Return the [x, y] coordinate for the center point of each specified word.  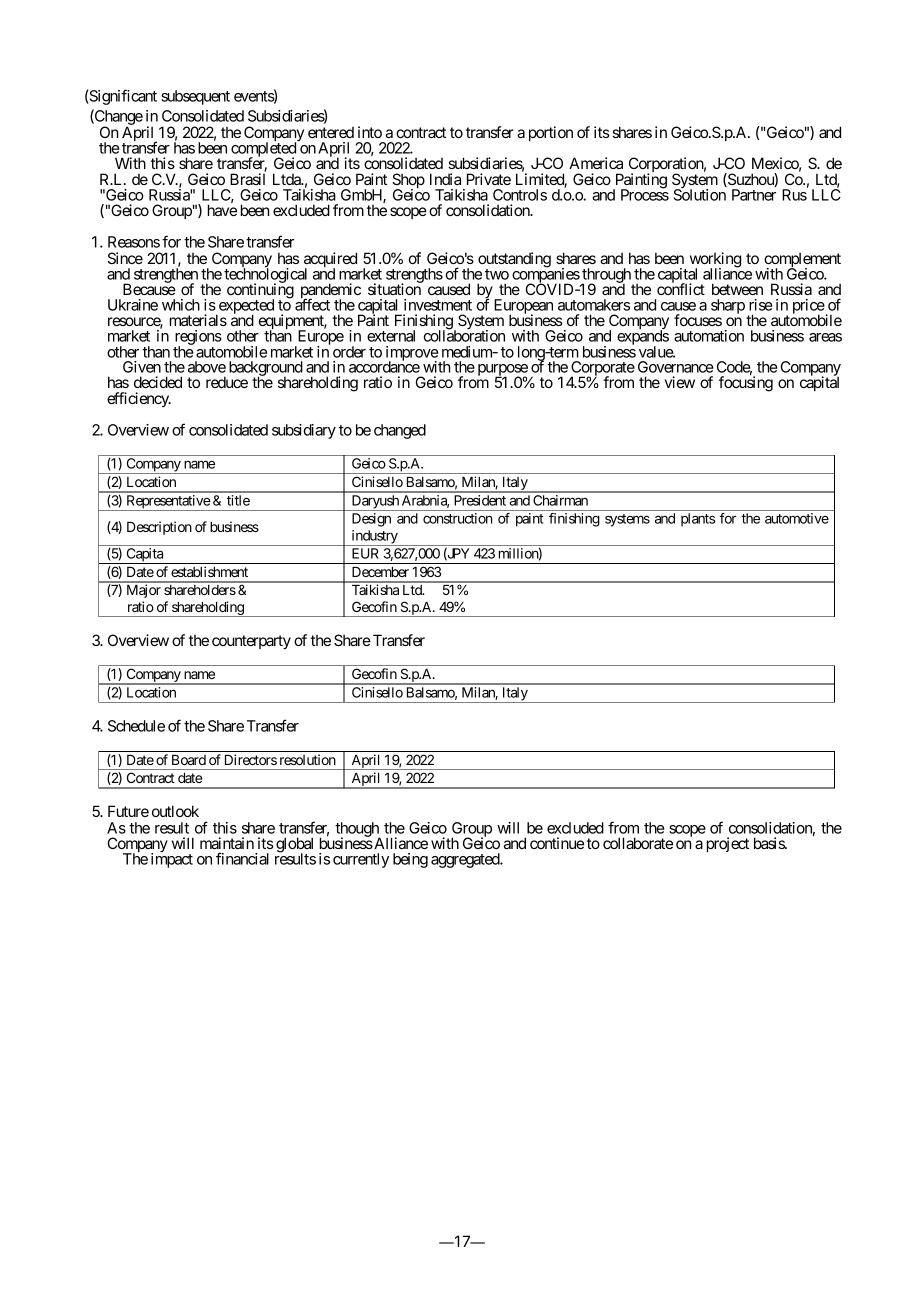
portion [551, 133]
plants [698, 520]
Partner [754, 195]
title [238, 500]
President [480, 500]
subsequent [195, 97]
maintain [227, 843]
